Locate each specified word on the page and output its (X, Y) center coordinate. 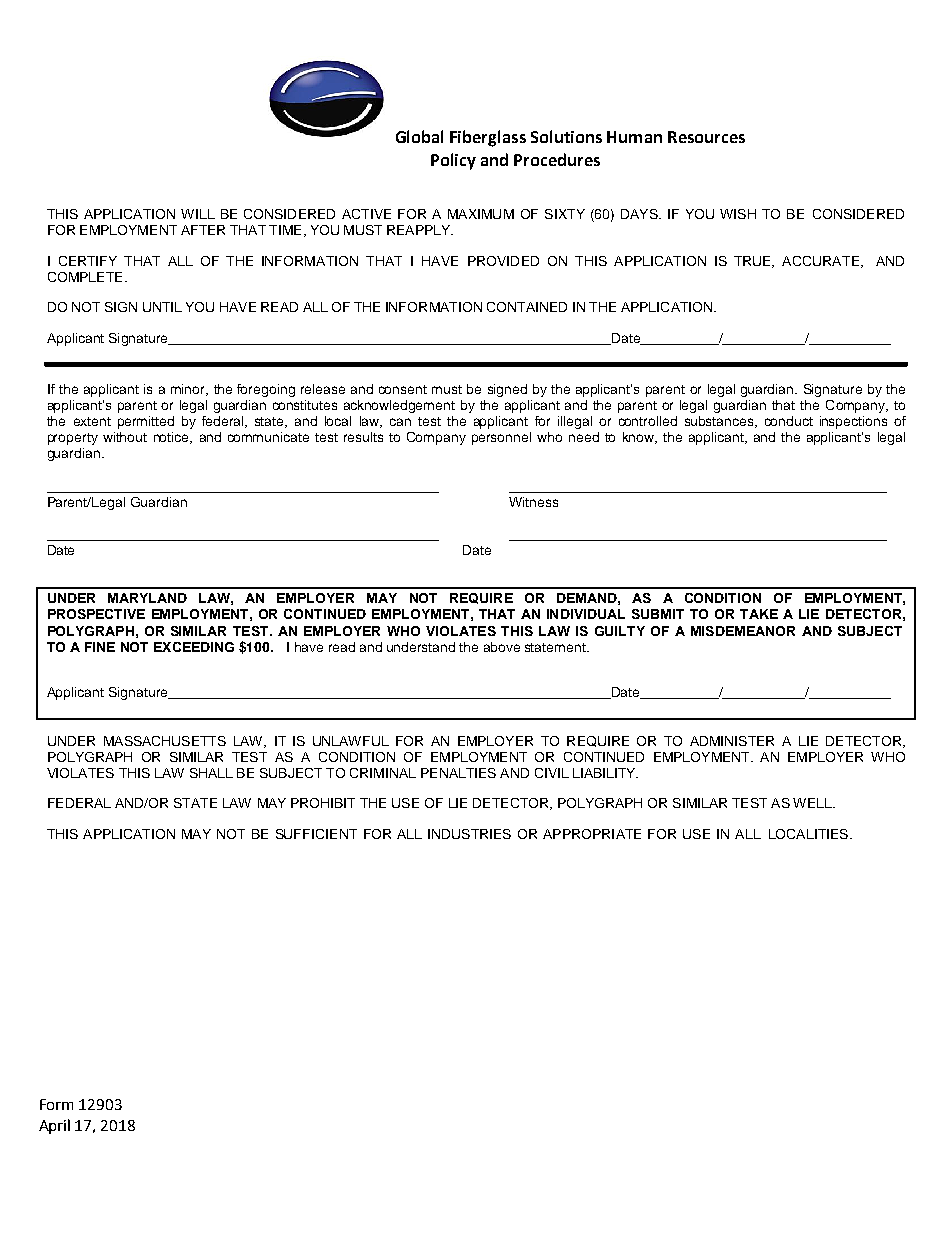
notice (172, 438)
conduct (789, 421)
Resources (706, 137)
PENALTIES (458, 773)
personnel (501, 438)
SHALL (211, 773)
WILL (198, 214)
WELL (813, 803)
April (54, 1126)
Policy (453, 161)
